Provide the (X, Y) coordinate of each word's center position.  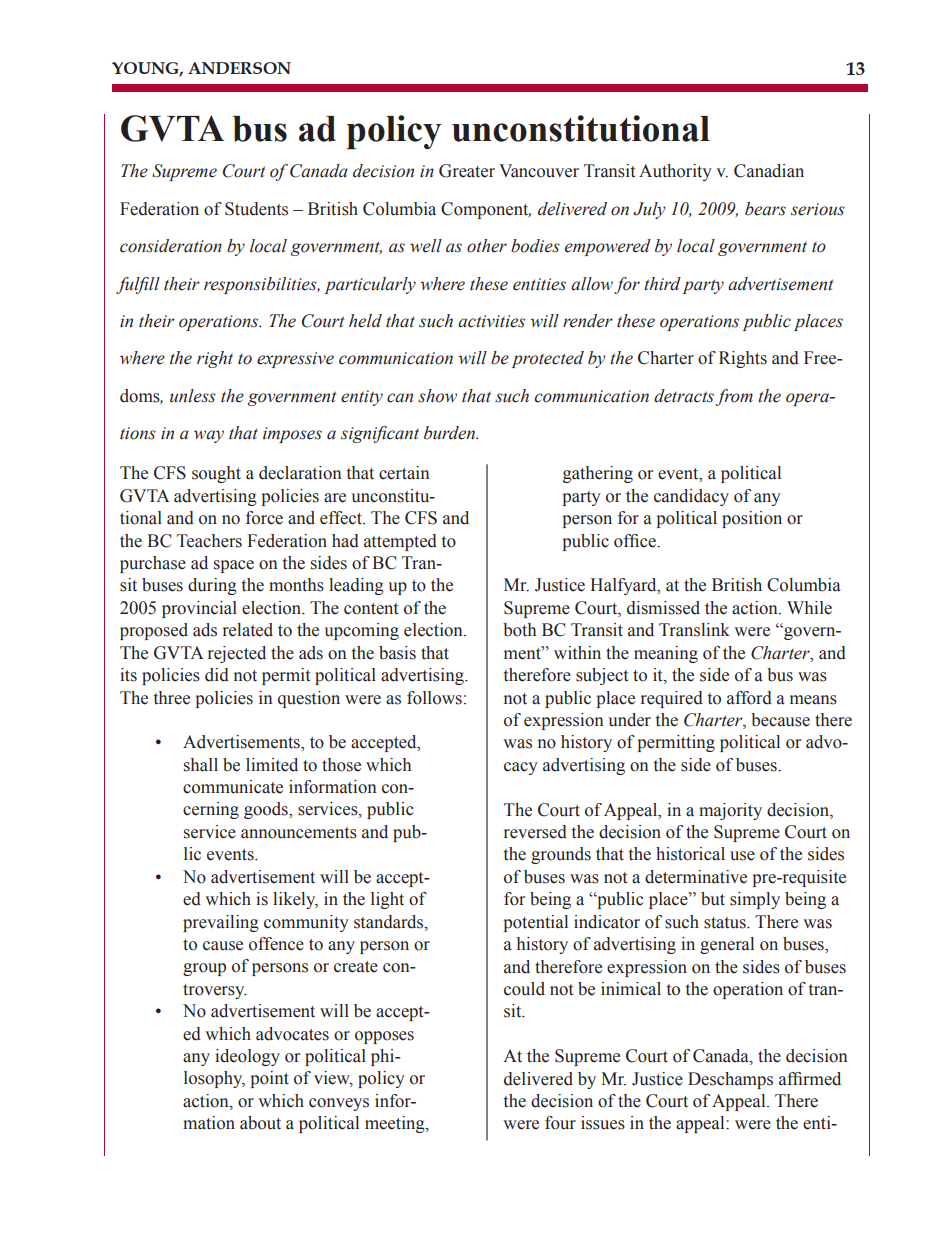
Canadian (769, 171)
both (519, 630)
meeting (396, 1124)
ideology (247, 1057)
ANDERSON (239, 68)
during (212, 586)
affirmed (810, 1079)
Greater (467, 171)
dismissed (663, 608)
